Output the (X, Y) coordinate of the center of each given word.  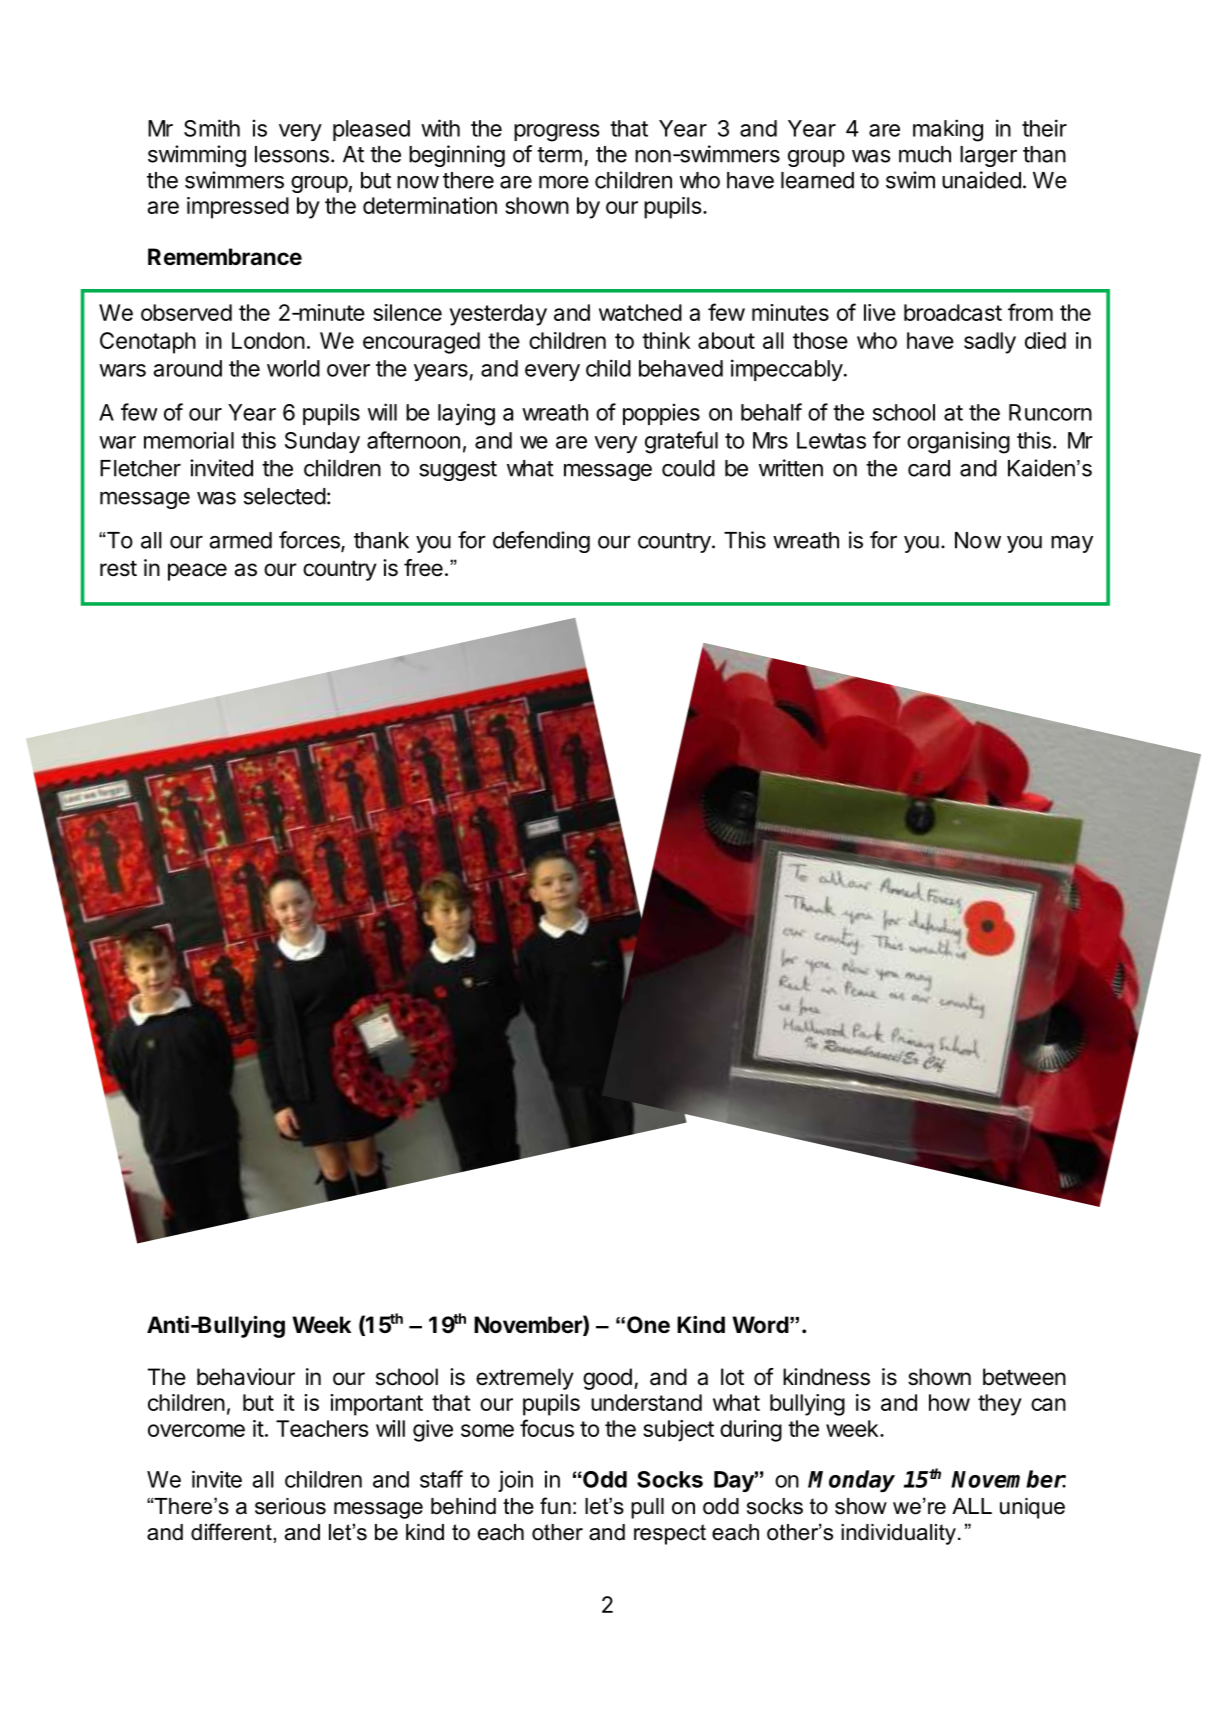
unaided (981, 180)
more (564, 182)
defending (541, 542)
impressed (238, 208)
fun (555, 1506)
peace (197, 572)
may (1072, 544)
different (232, 1532)
